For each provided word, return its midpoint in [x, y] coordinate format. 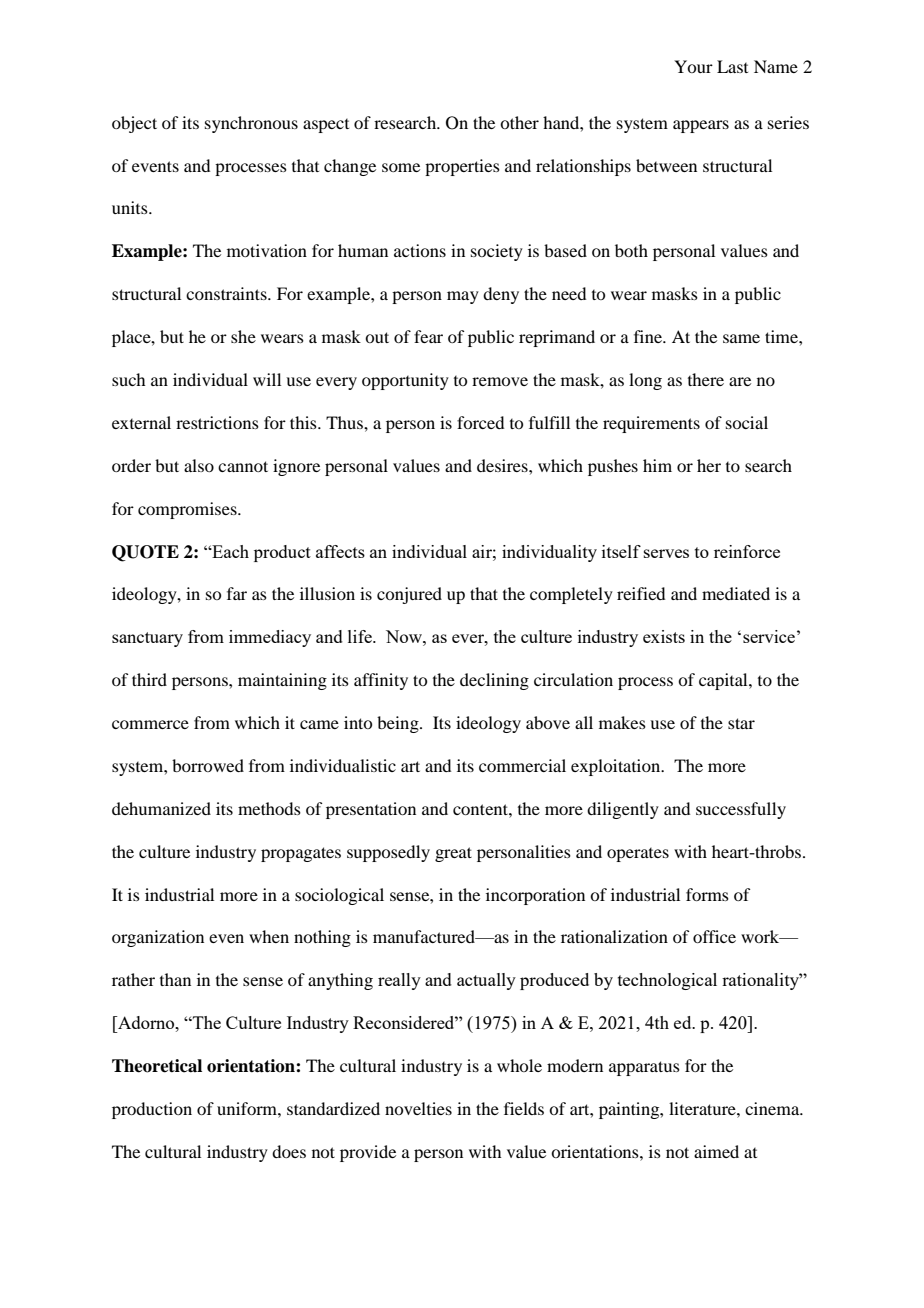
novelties [418, 1108]
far [237, 593]
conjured [409, 595]
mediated [736, 593]
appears [701, 126]
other [519, 122]
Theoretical [157, 1066]
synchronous [251, 124]
